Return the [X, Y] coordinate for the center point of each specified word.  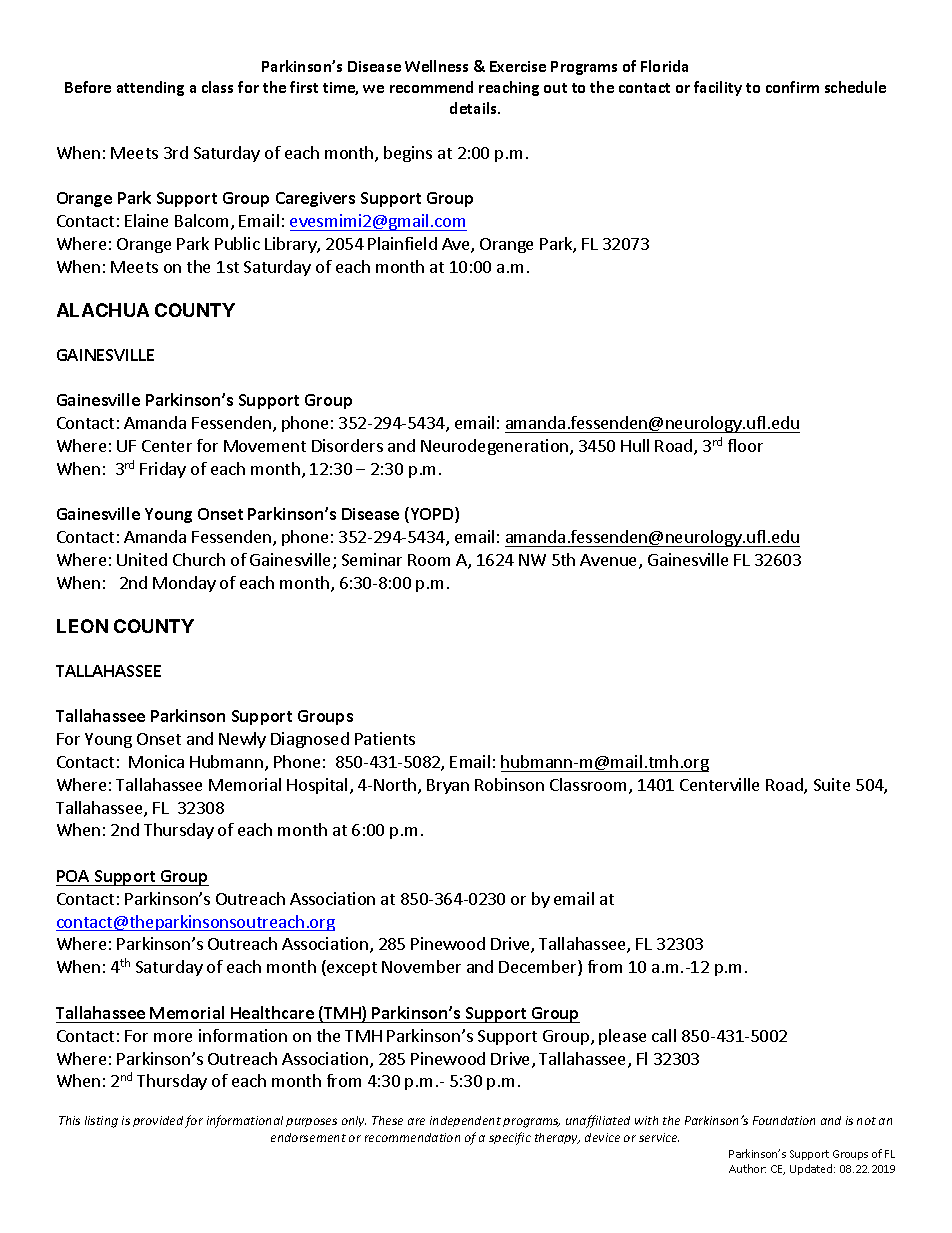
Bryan [448, 786]
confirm [792, 87]
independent [465, 1121]
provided [158, 1121]
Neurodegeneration [496, 447]
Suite [832, 784]
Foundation [784, 1120]
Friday [163, 470]
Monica [156, 761]
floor [745, 445]
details [474, 108]
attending [150, 88]
